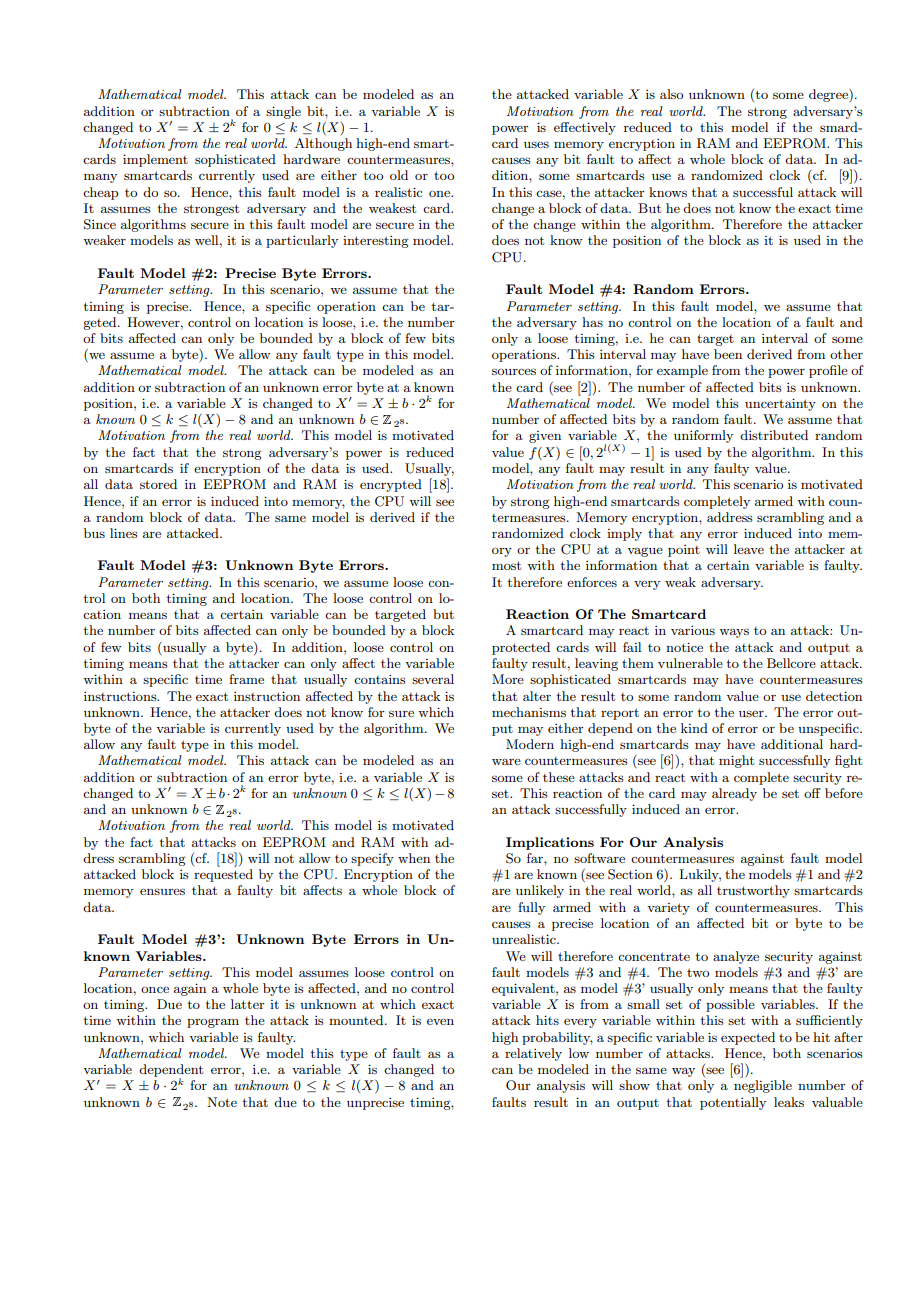  Describe the element at coordinates (124, 533) in the page. I see `lines` at that location.
